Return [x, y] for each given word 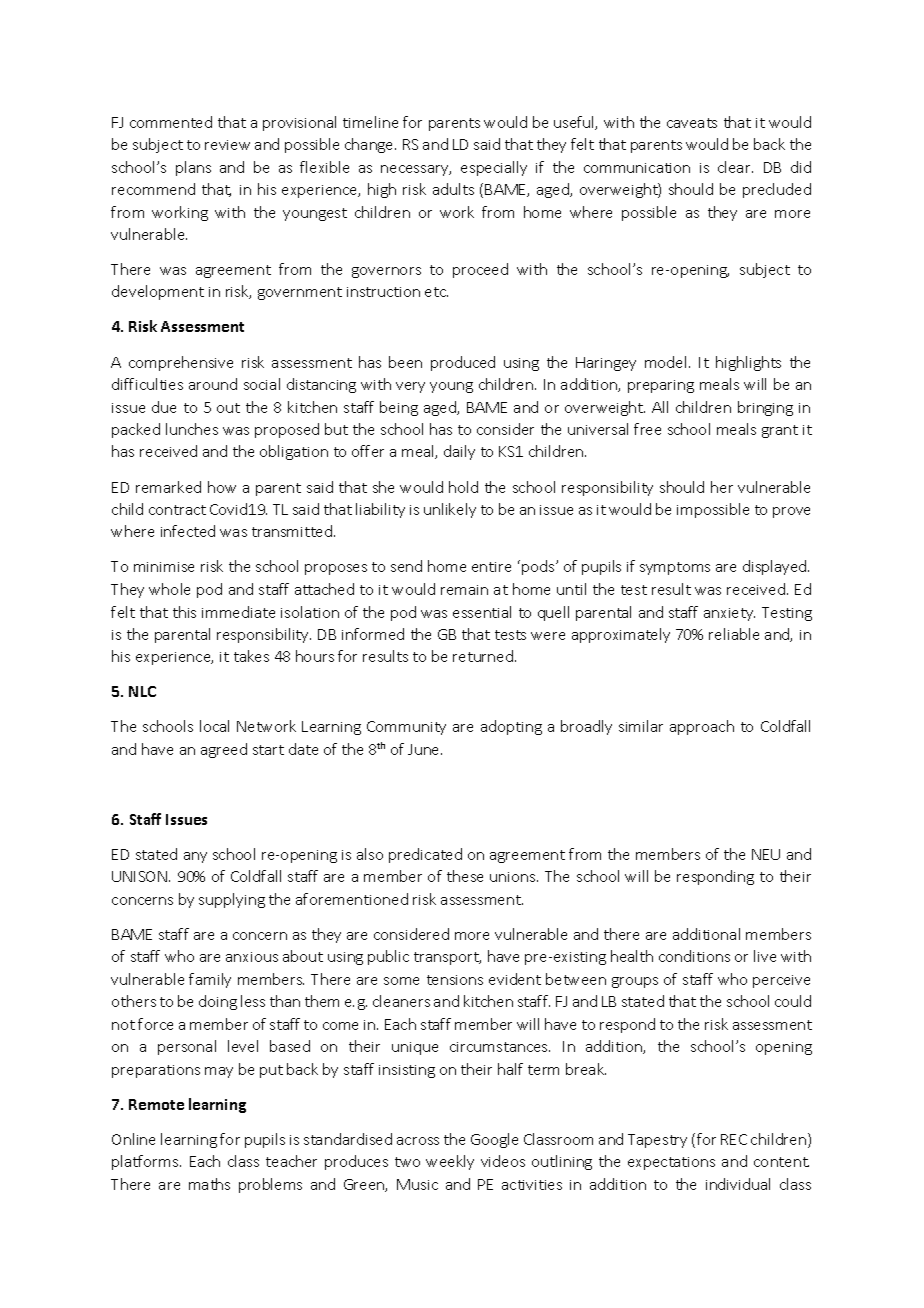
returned [483, 656]
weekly [450, 1162]
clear [735, 167]
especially [494, 168]
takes [251, 656]
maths [209, 1184]
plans [193, 168]
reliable [734, 634]
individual [738, 1184]
